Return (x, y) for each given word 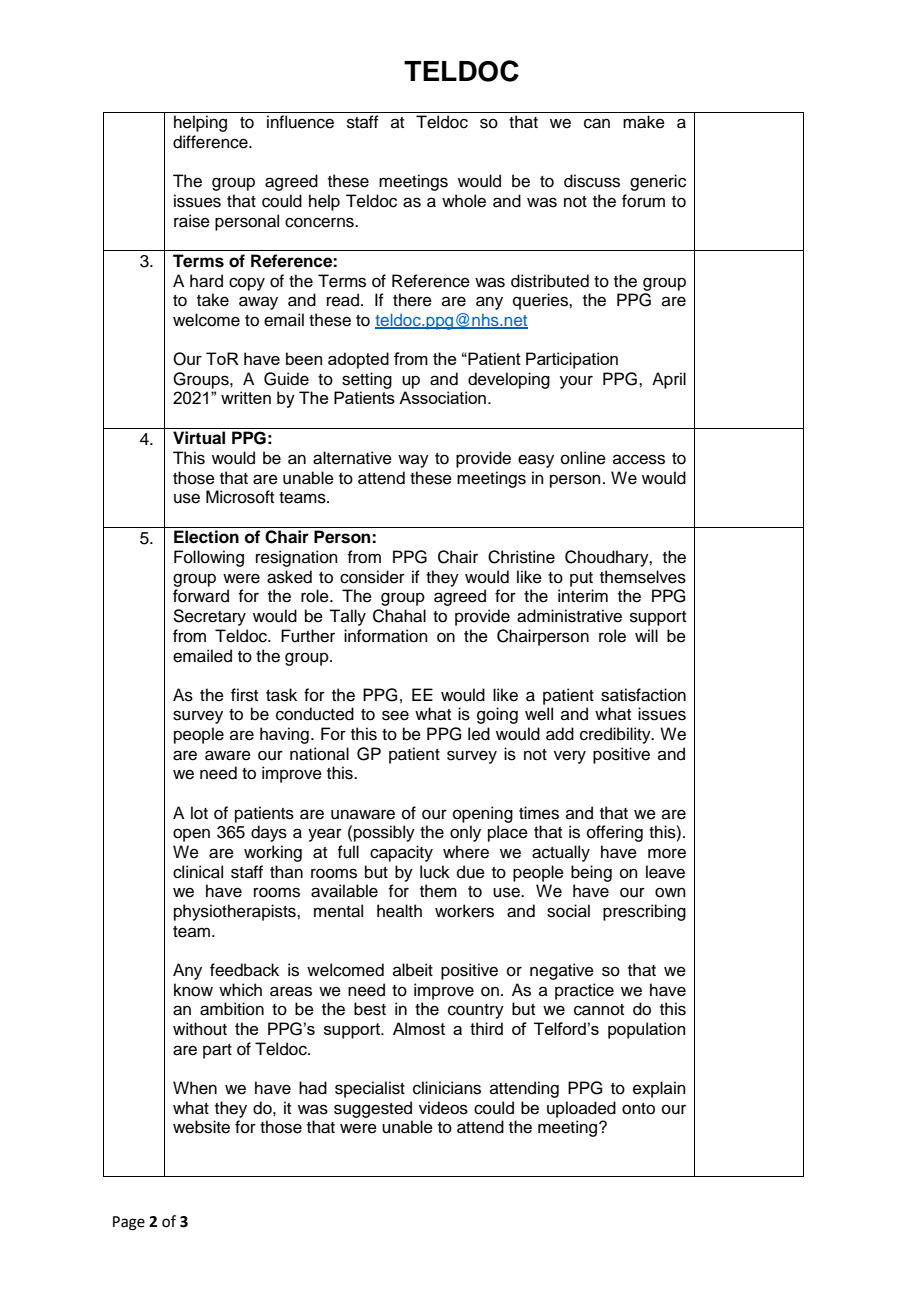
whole (464, 201)
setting (367, 380)
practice (584, 991)
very (570, 757)
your (576, 382)
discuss (592, 181)
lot (199, 813)
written (246, 397)
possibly (384, 833)
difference (211, 142)
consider (372, 577)
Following (209, 558)
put (581, 579)
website (201, 1127)
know (193, 990)
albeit (413, 970)
